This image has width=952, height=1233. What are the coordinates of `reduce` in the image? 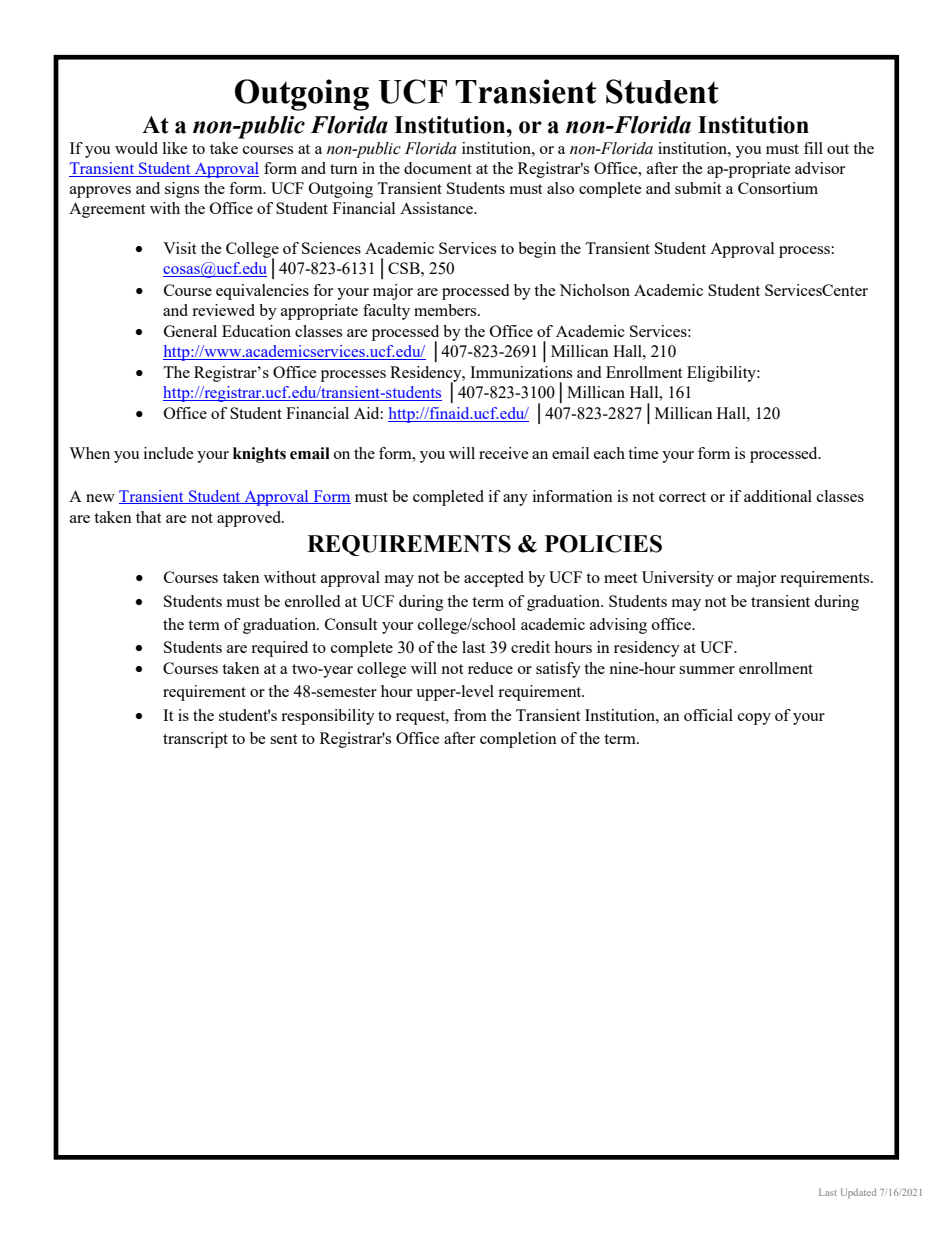 It's located at (490, 668).
